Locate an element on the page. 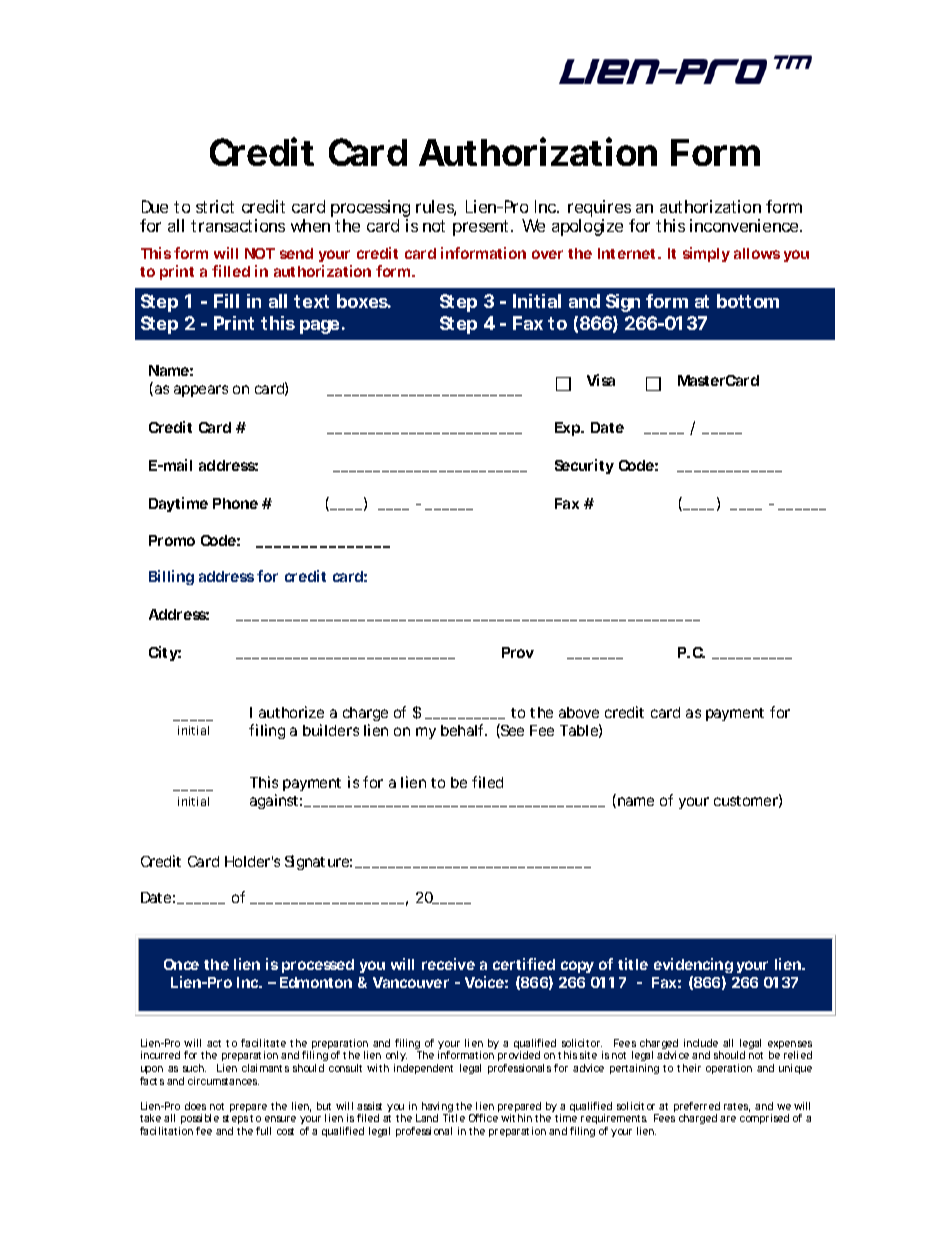 This page has height=1233, width=952. Office is located at coordinates (483, 1118).
